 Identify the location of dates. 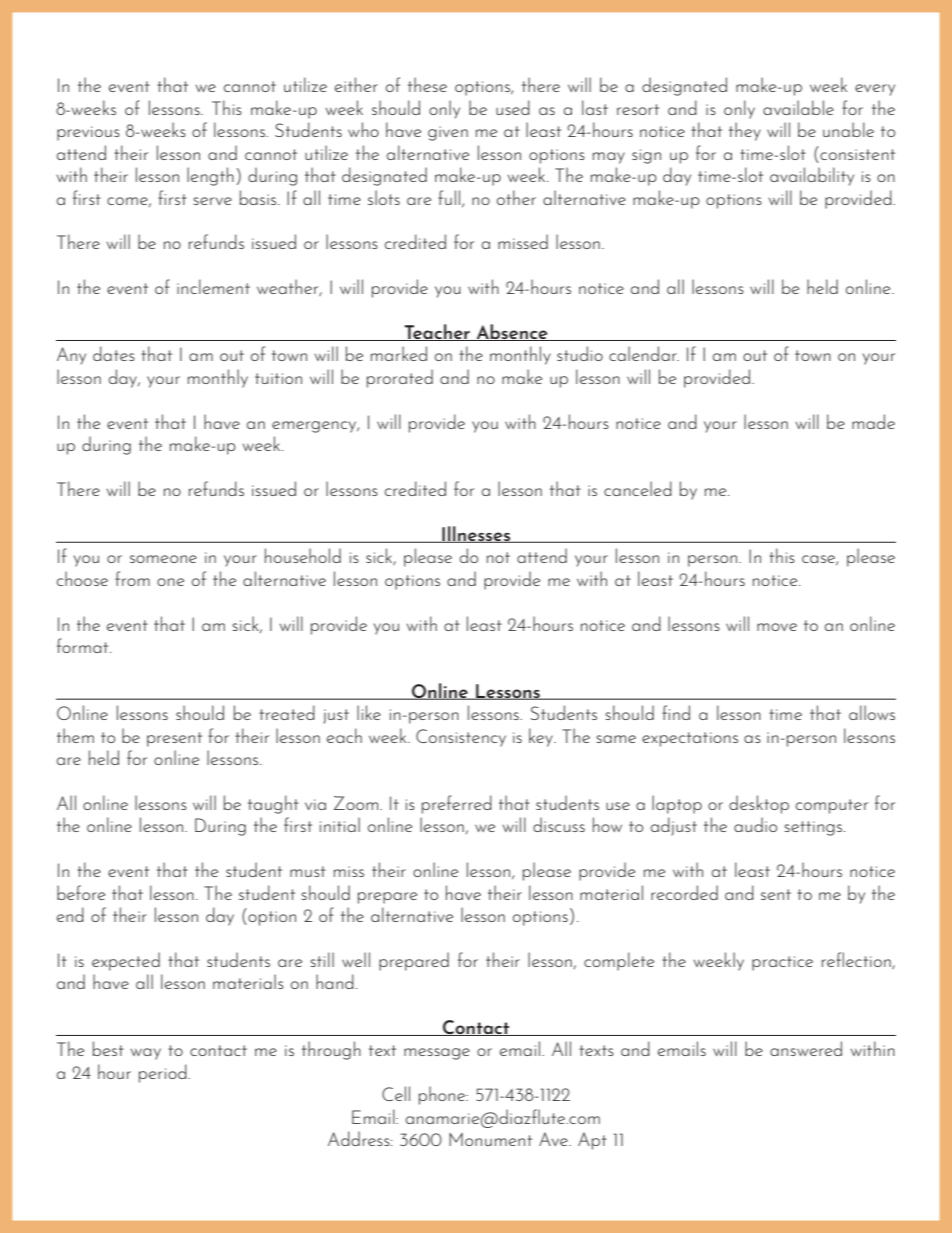
(114, 353).
